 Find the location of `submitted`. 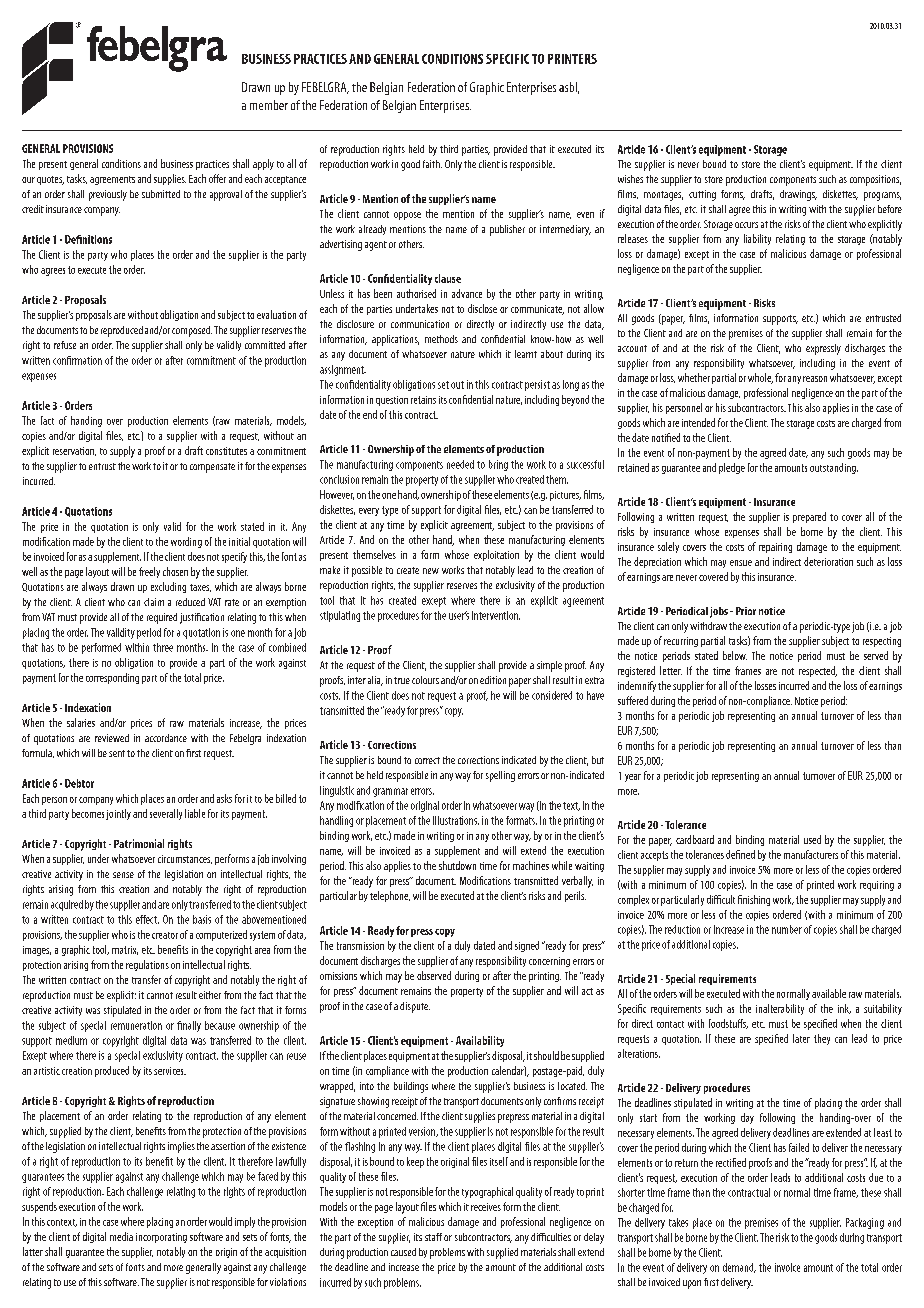

submitted is located at coordinates (161, 194).
